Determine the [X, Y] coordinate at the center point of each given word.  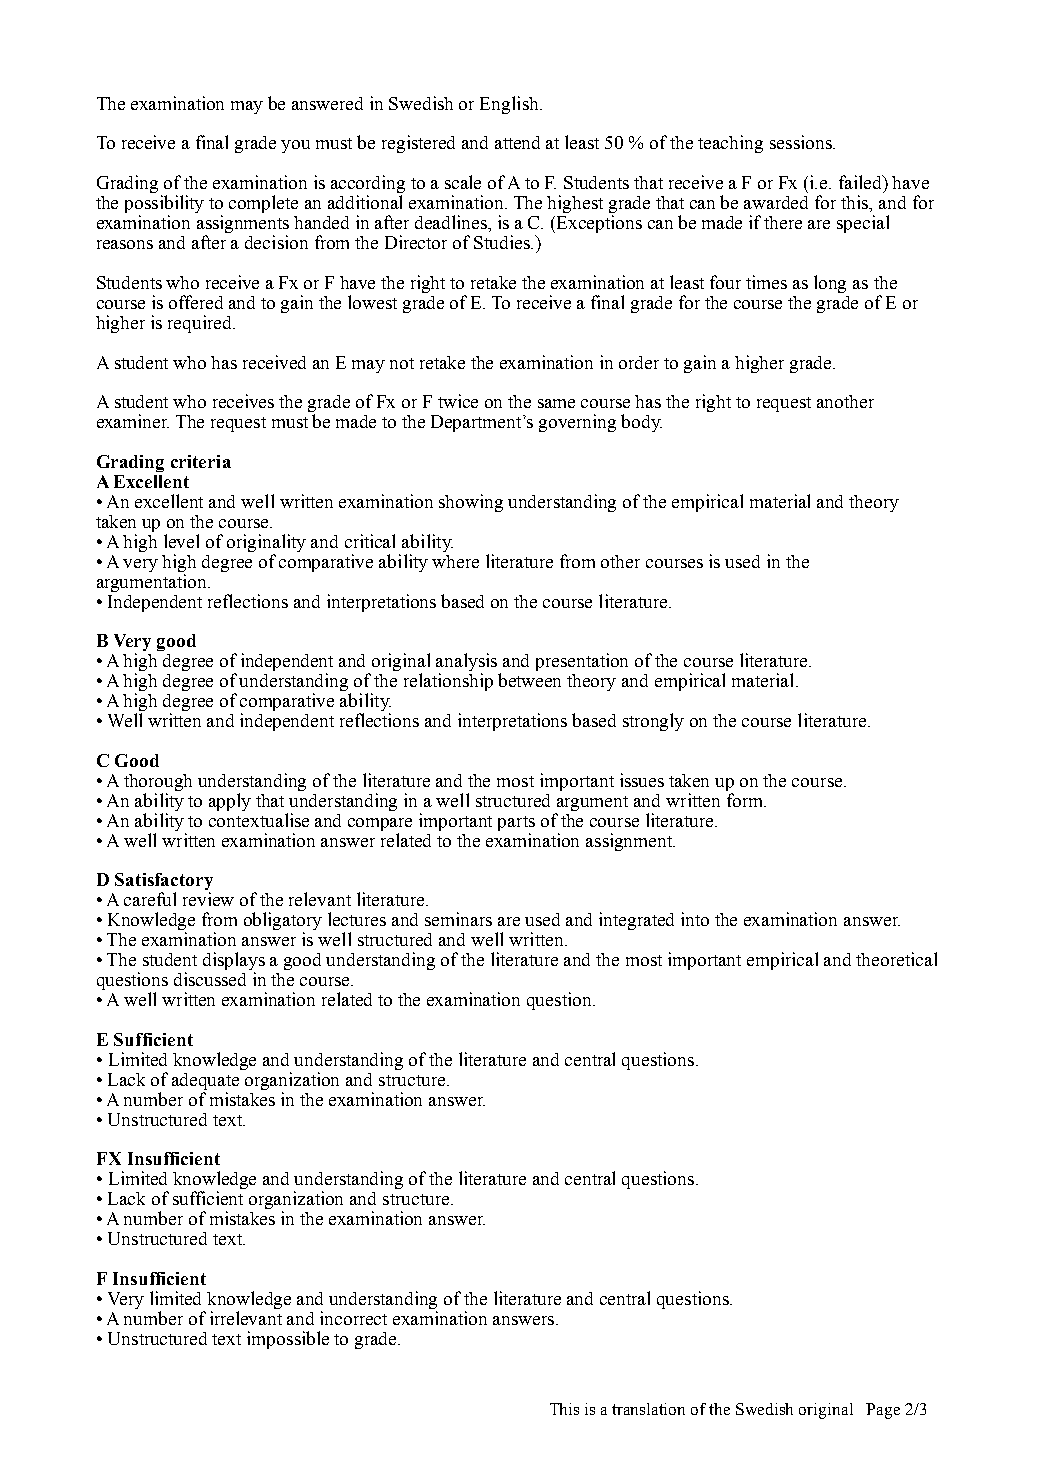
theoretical [896, 959]
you [295, 146]
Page [883, 1411]
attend [517, 142]
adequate [205, 1081]
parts [516, 823]
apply [230, 802]
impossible [288, 1340]
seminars [458, 919]
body [641, 423]
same [556, 403]
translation [648, 1409]
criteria [201, 461]
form [746, 800]
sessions [802, 142]
